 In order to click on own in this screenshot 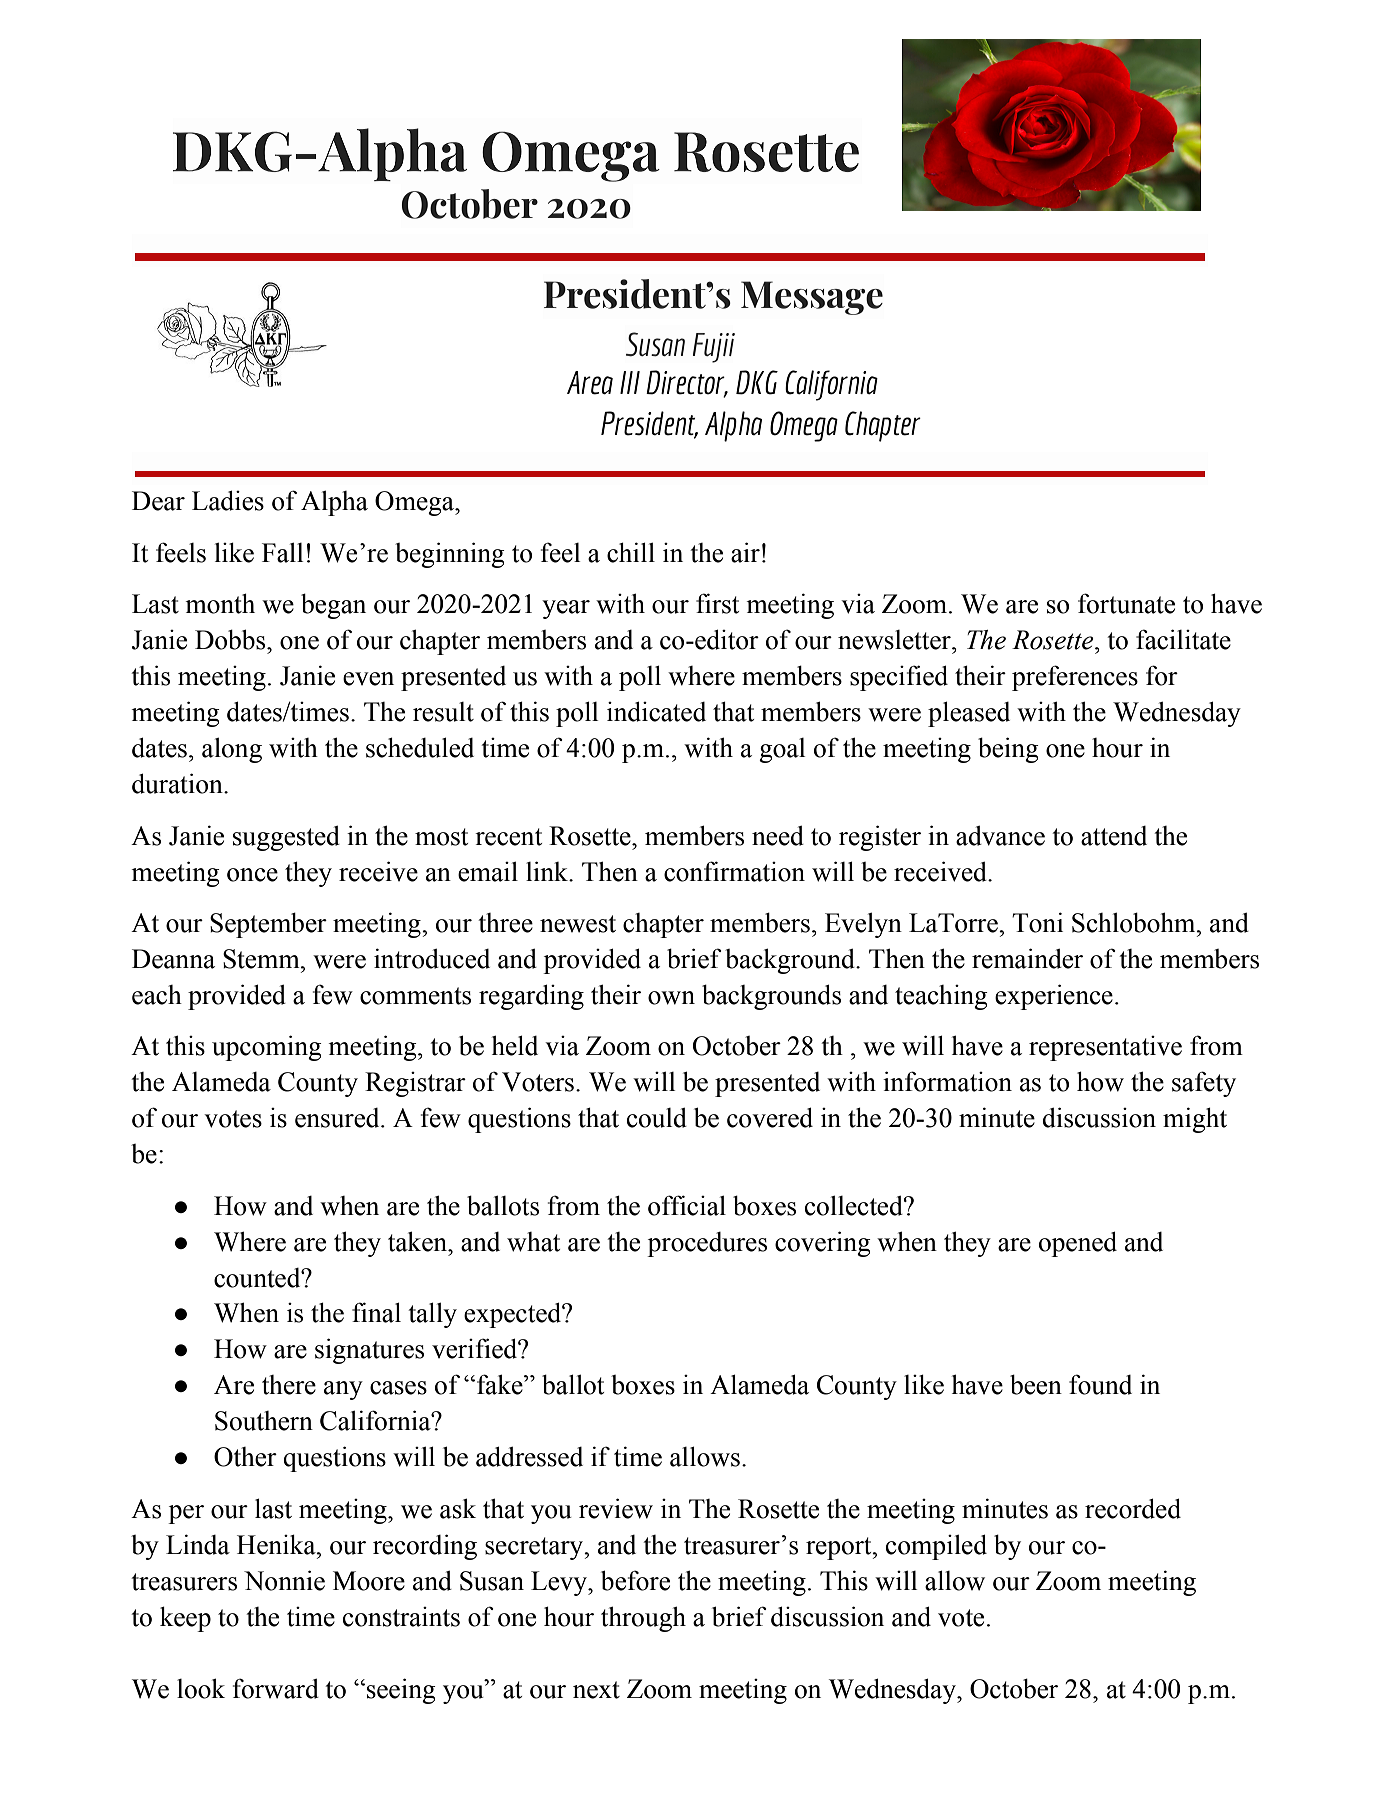, I will do `click(671, 998)`.
